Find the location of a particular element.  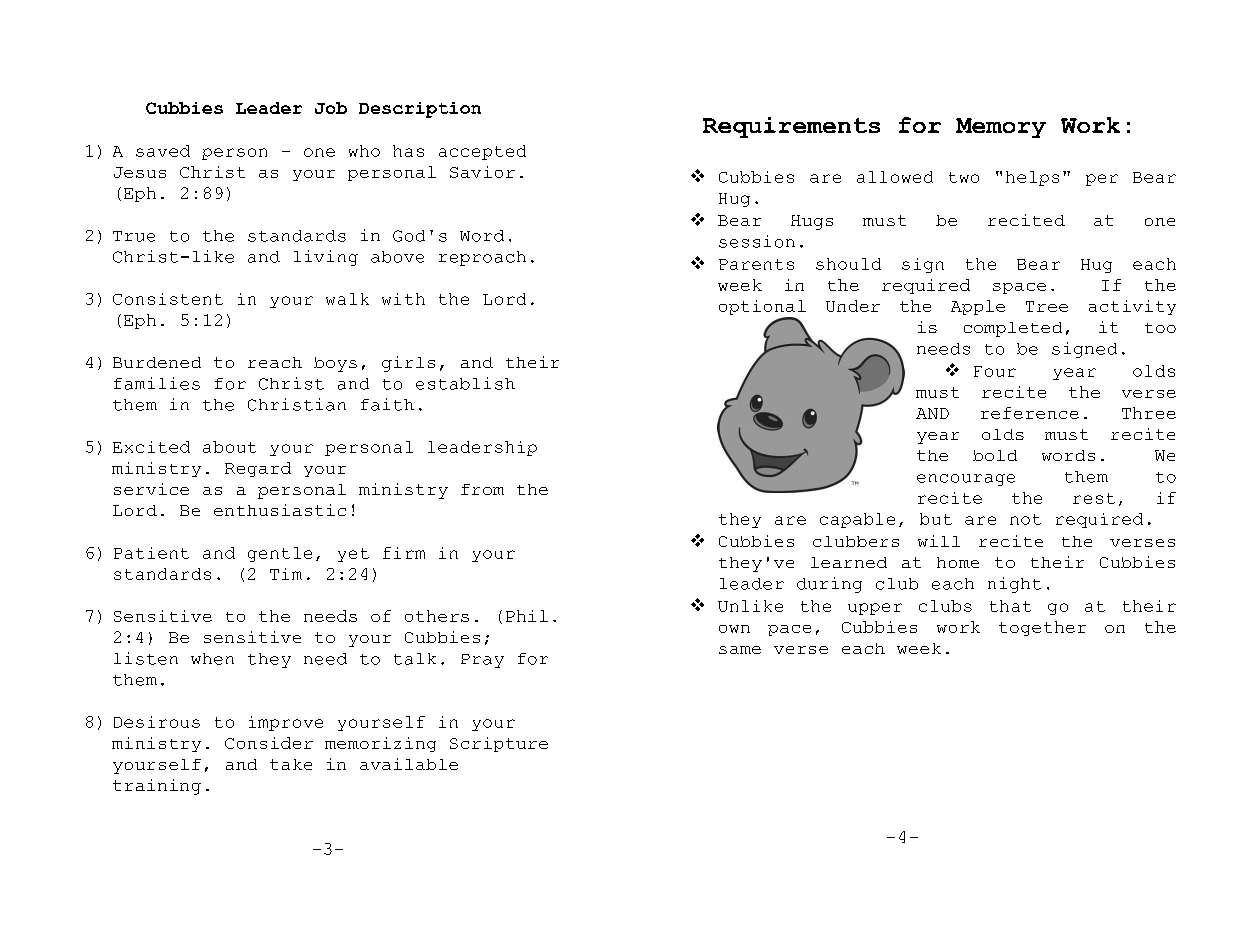

Parents is located at coordinates (756, 264).
